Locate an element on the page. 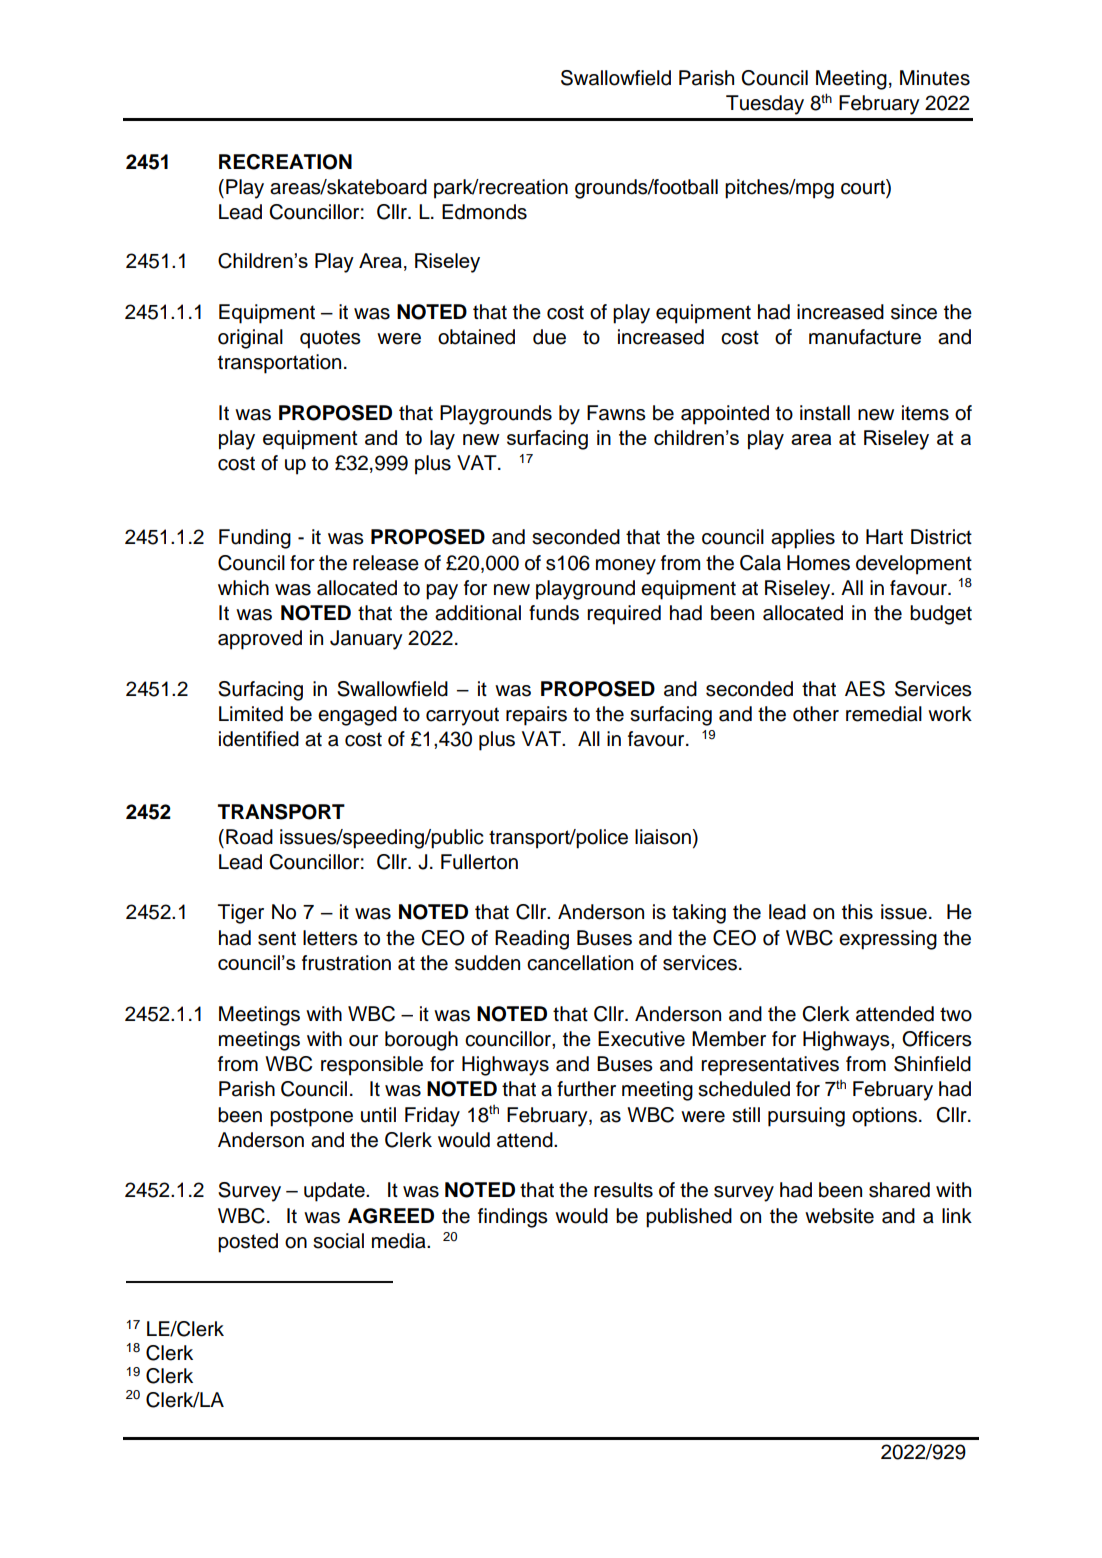  Edmonds is located at coordinates (484, 212).
